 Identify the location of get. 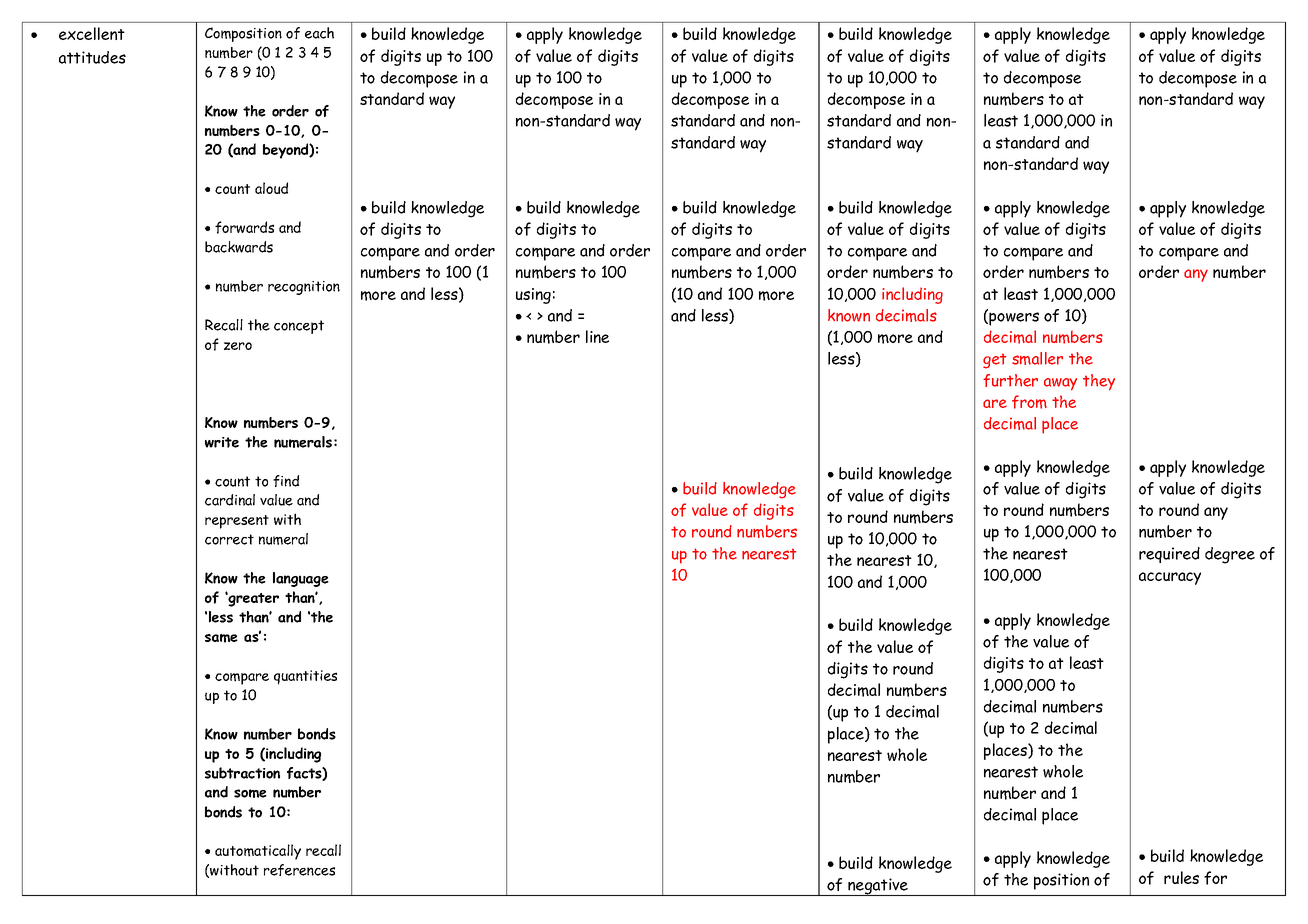
(994, 361).
